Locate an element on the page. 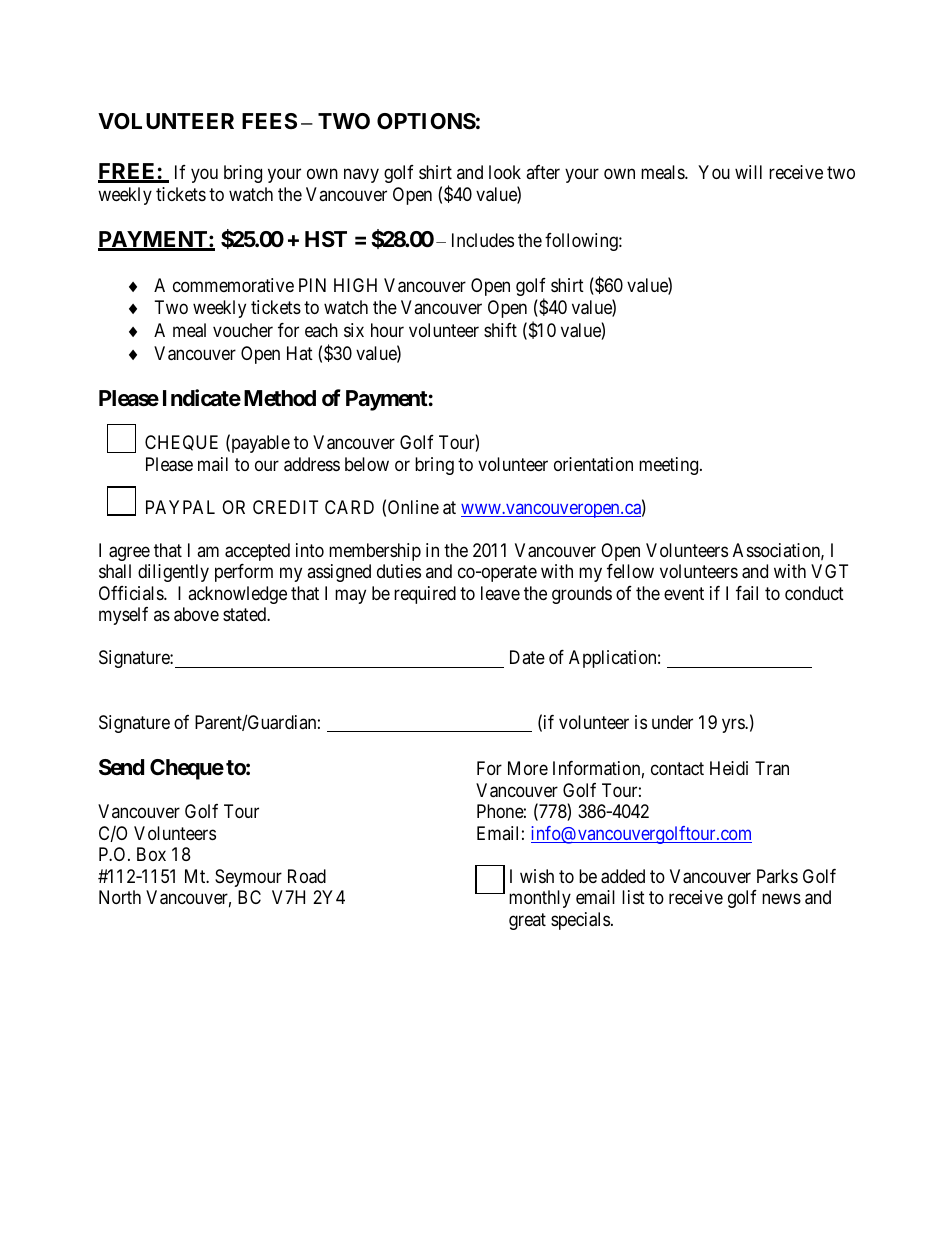  yrs is located at coordinates (734, 725).
